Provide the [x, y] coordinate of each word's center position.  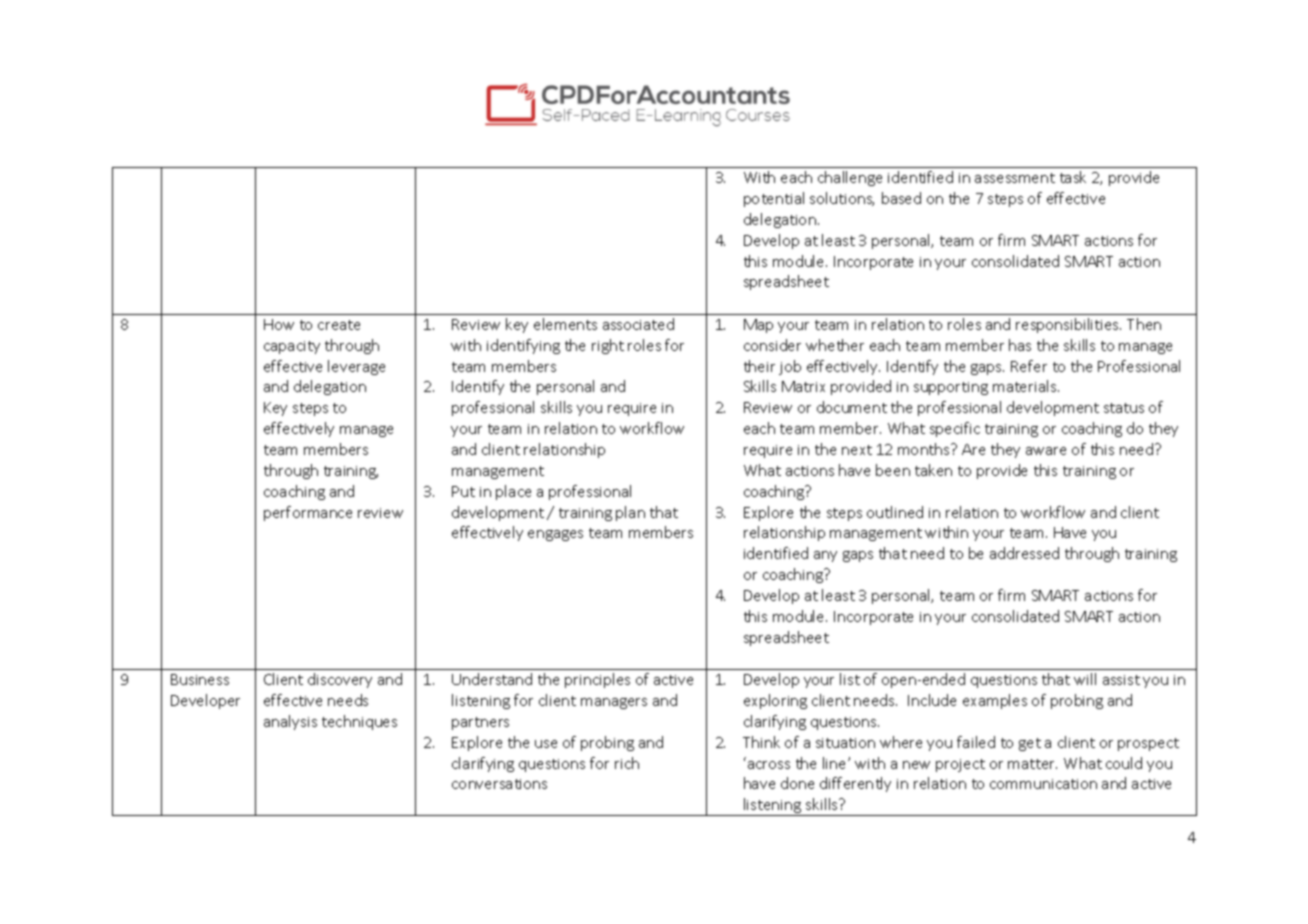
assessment [1015, 178]
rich [627, 763]
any [825, 556]
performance [308, 513]
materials [1026, 386]
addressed [1024, 553]
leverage [356, 367]
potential [774, 199]
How [279, 324]
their [759, 366]
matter [1032, 764]
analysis [290, 722]
